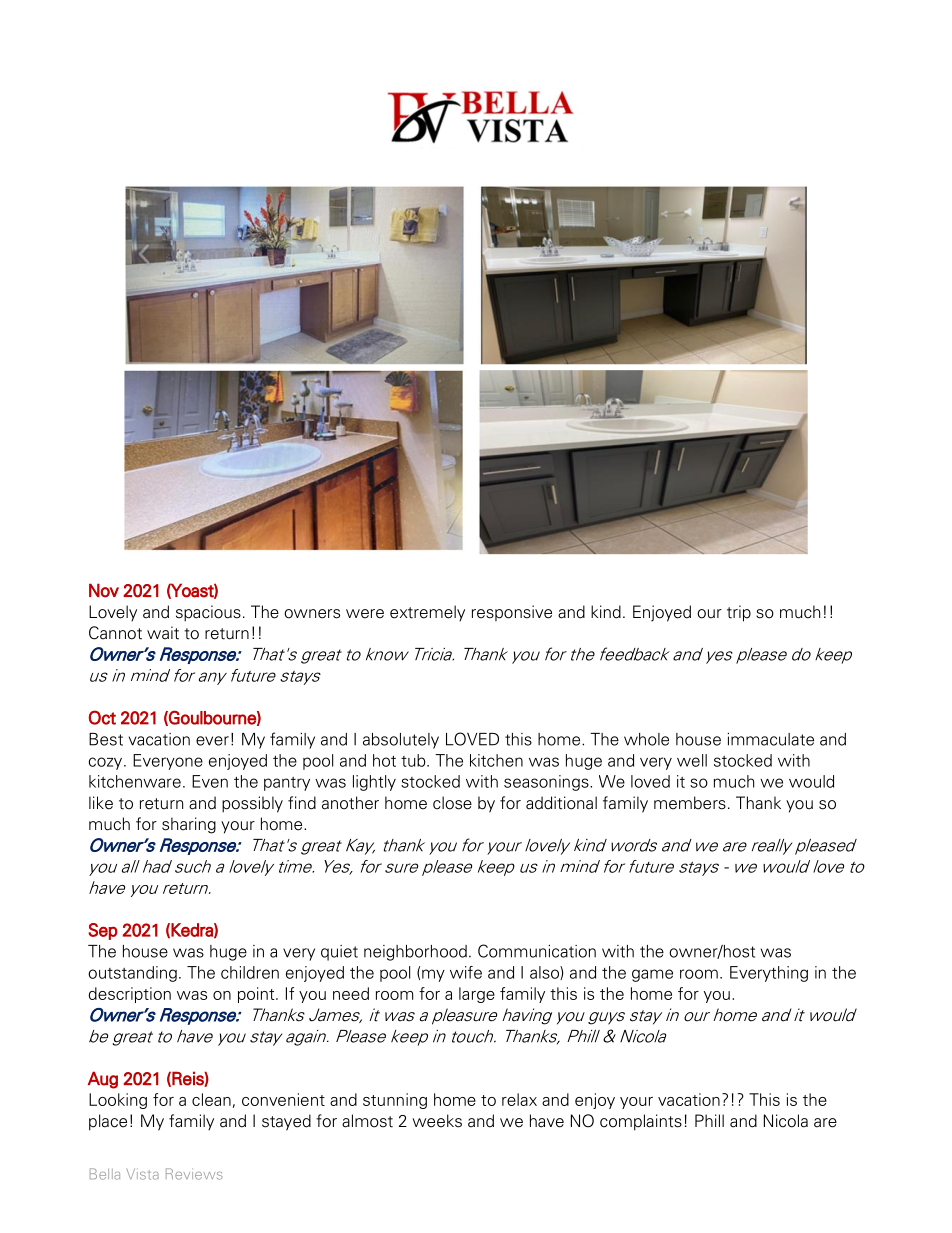 This screenshot has height=1233, width=952. I want to click on absolutely, so click(401, 741).
